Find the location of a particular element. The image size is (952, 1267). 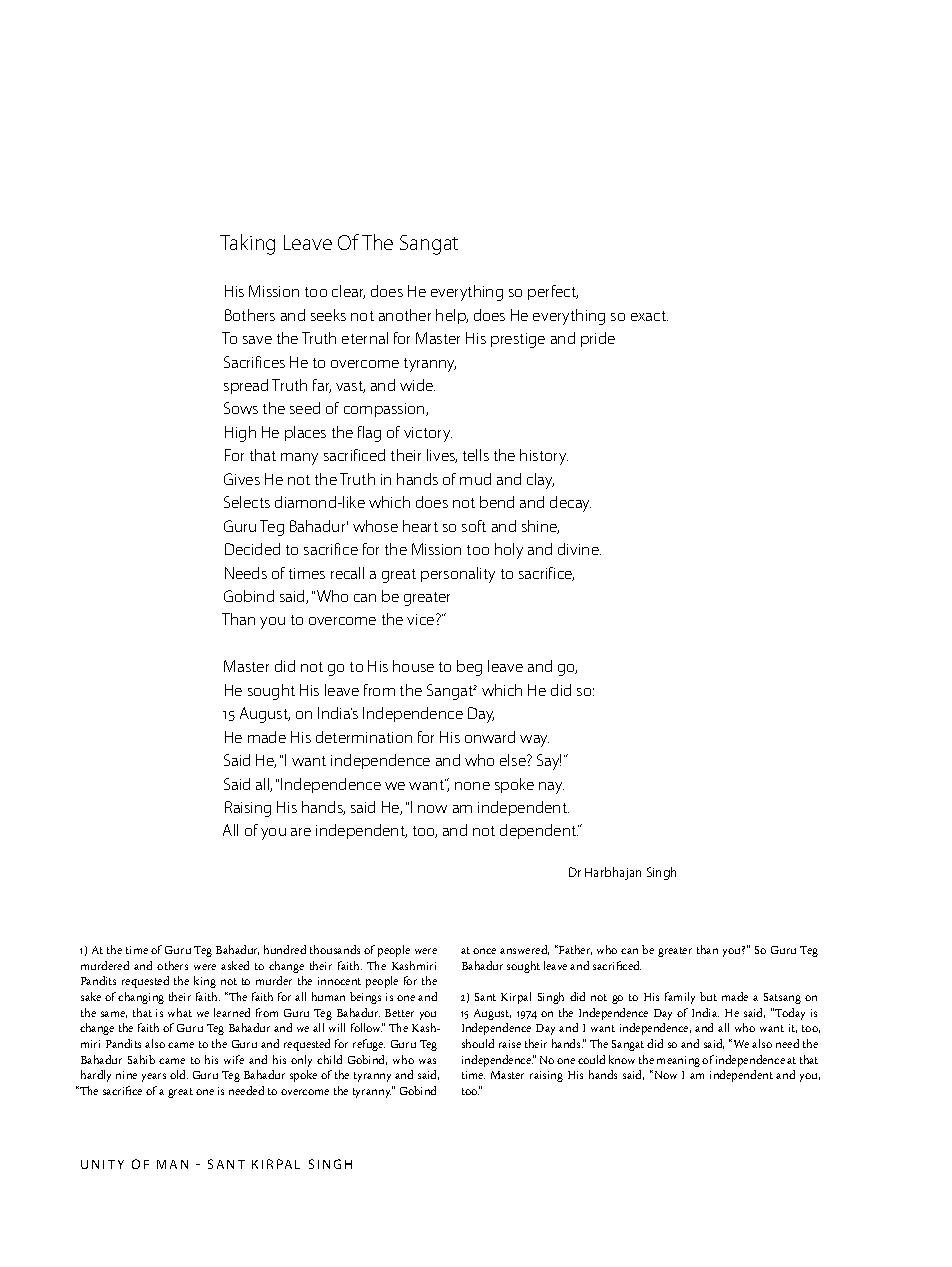

was is located at coordinates (427, 1061).
